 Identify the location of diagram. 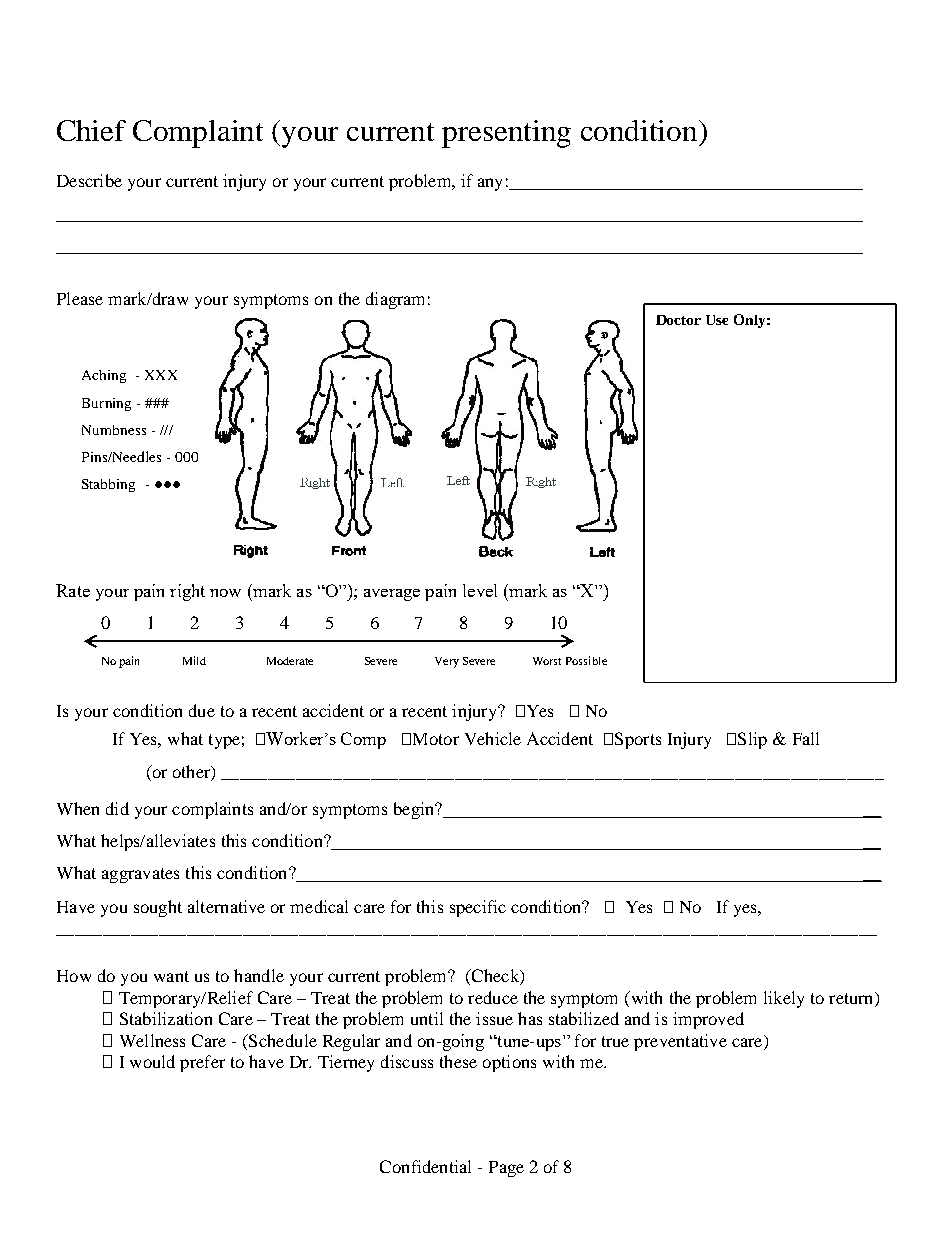
(395, 300).
